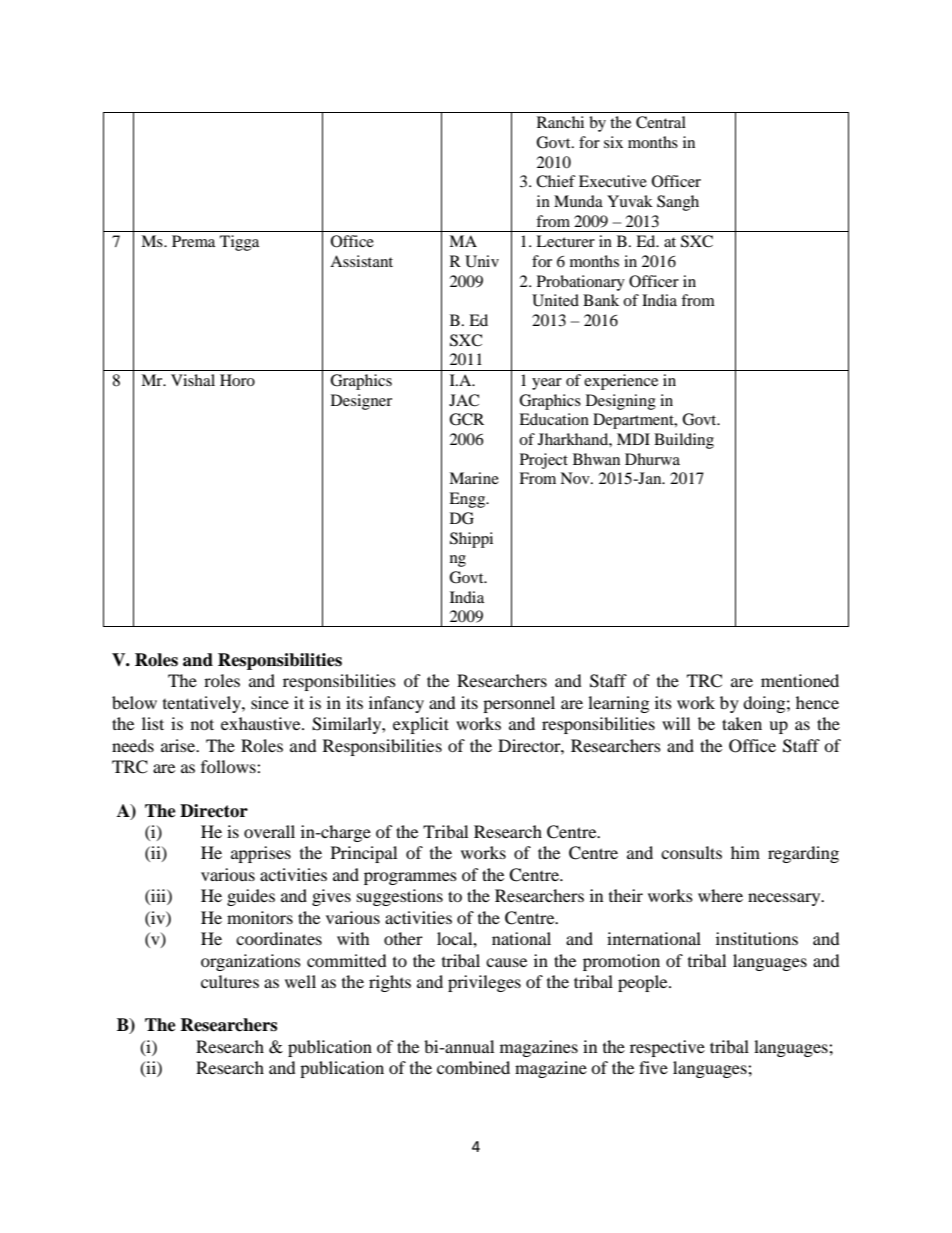 The height and width of the screenshot is (1233, 952). What do you see at coordinates (555, 300) in the screenshot?
I see `United` at bounding box center [555, 300].
